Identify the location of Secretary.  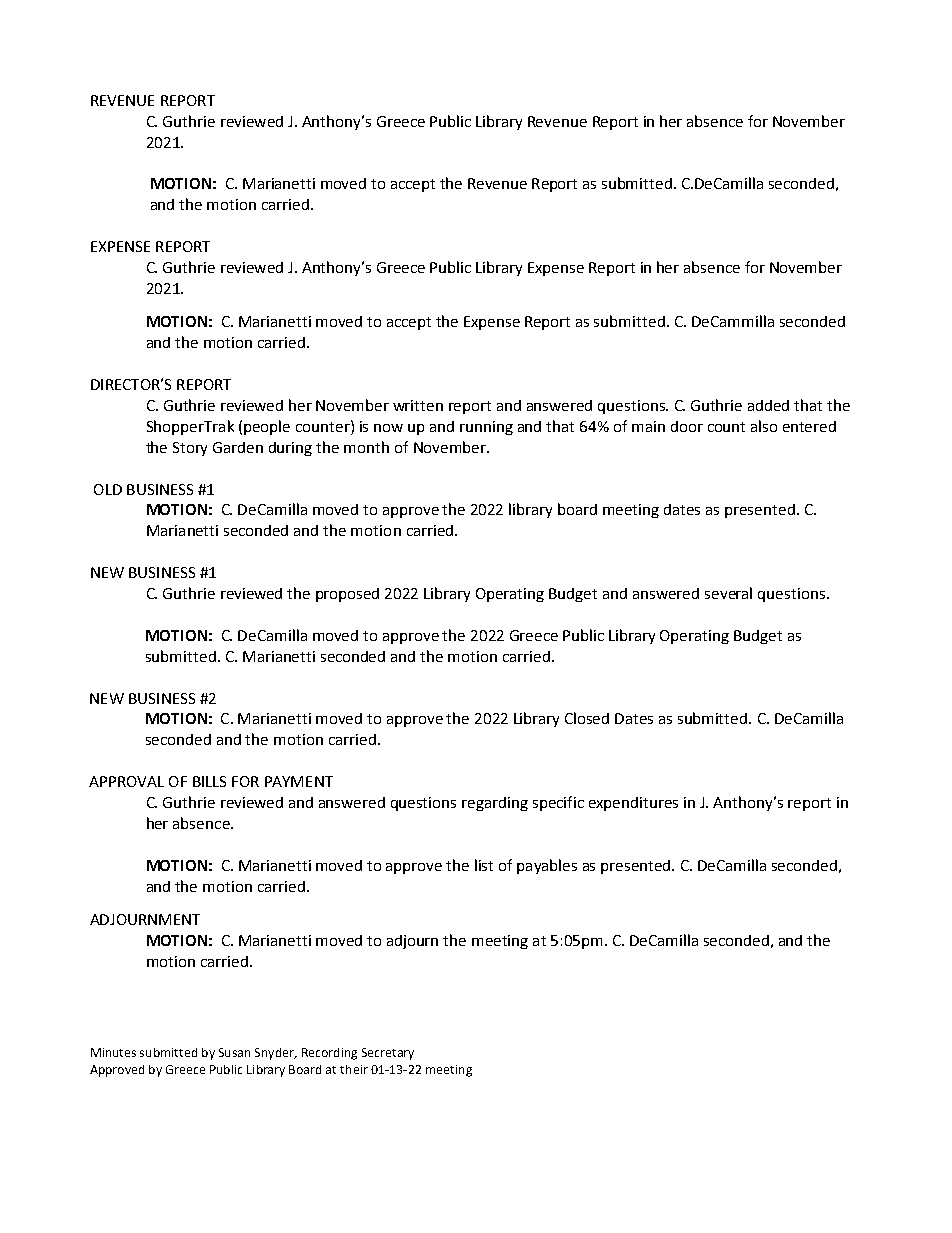
(388, 1054).
